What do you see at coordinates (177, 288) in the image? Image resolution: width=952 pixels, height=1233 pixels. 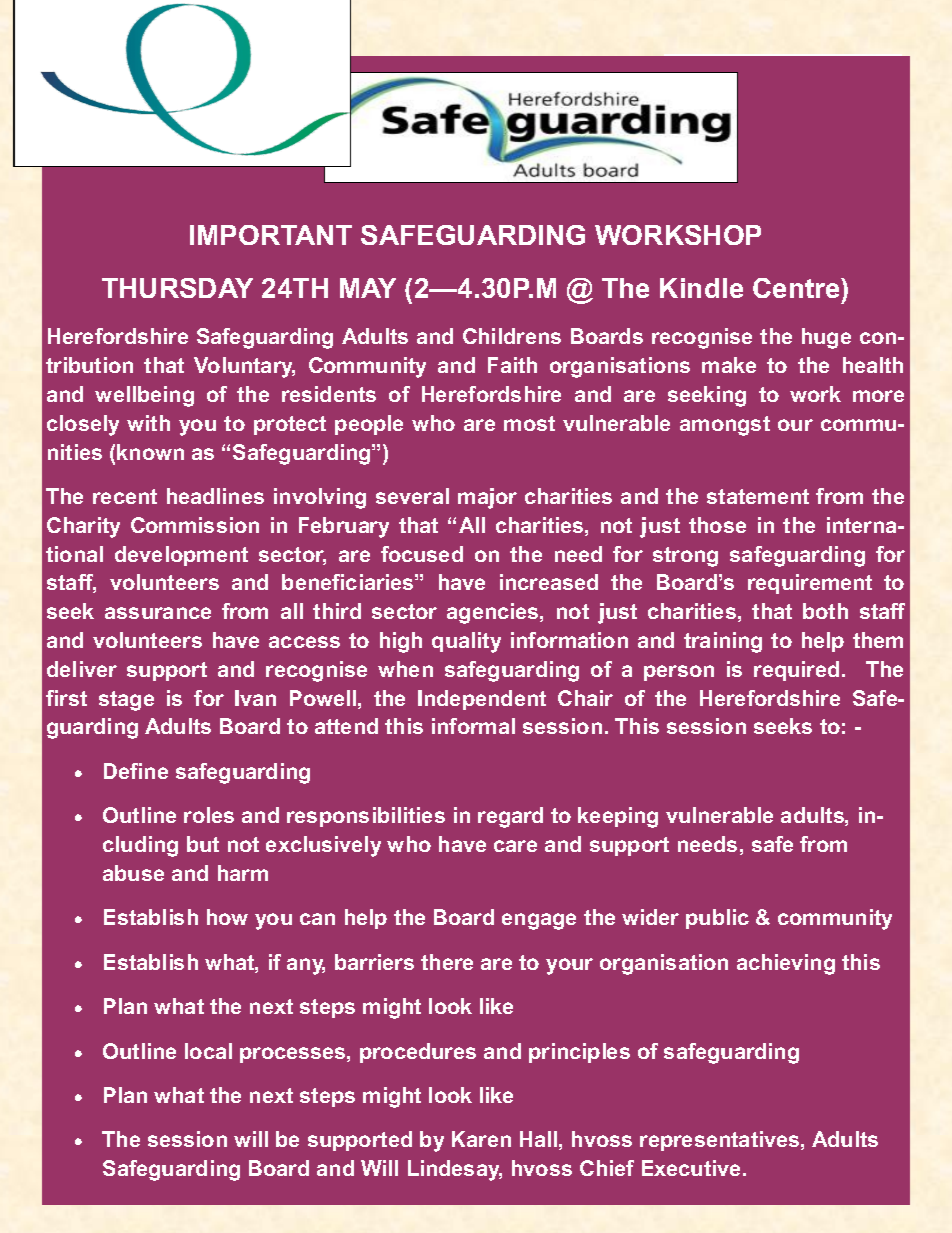 I see `THURSDAY` at bounding box center [177, 288].
